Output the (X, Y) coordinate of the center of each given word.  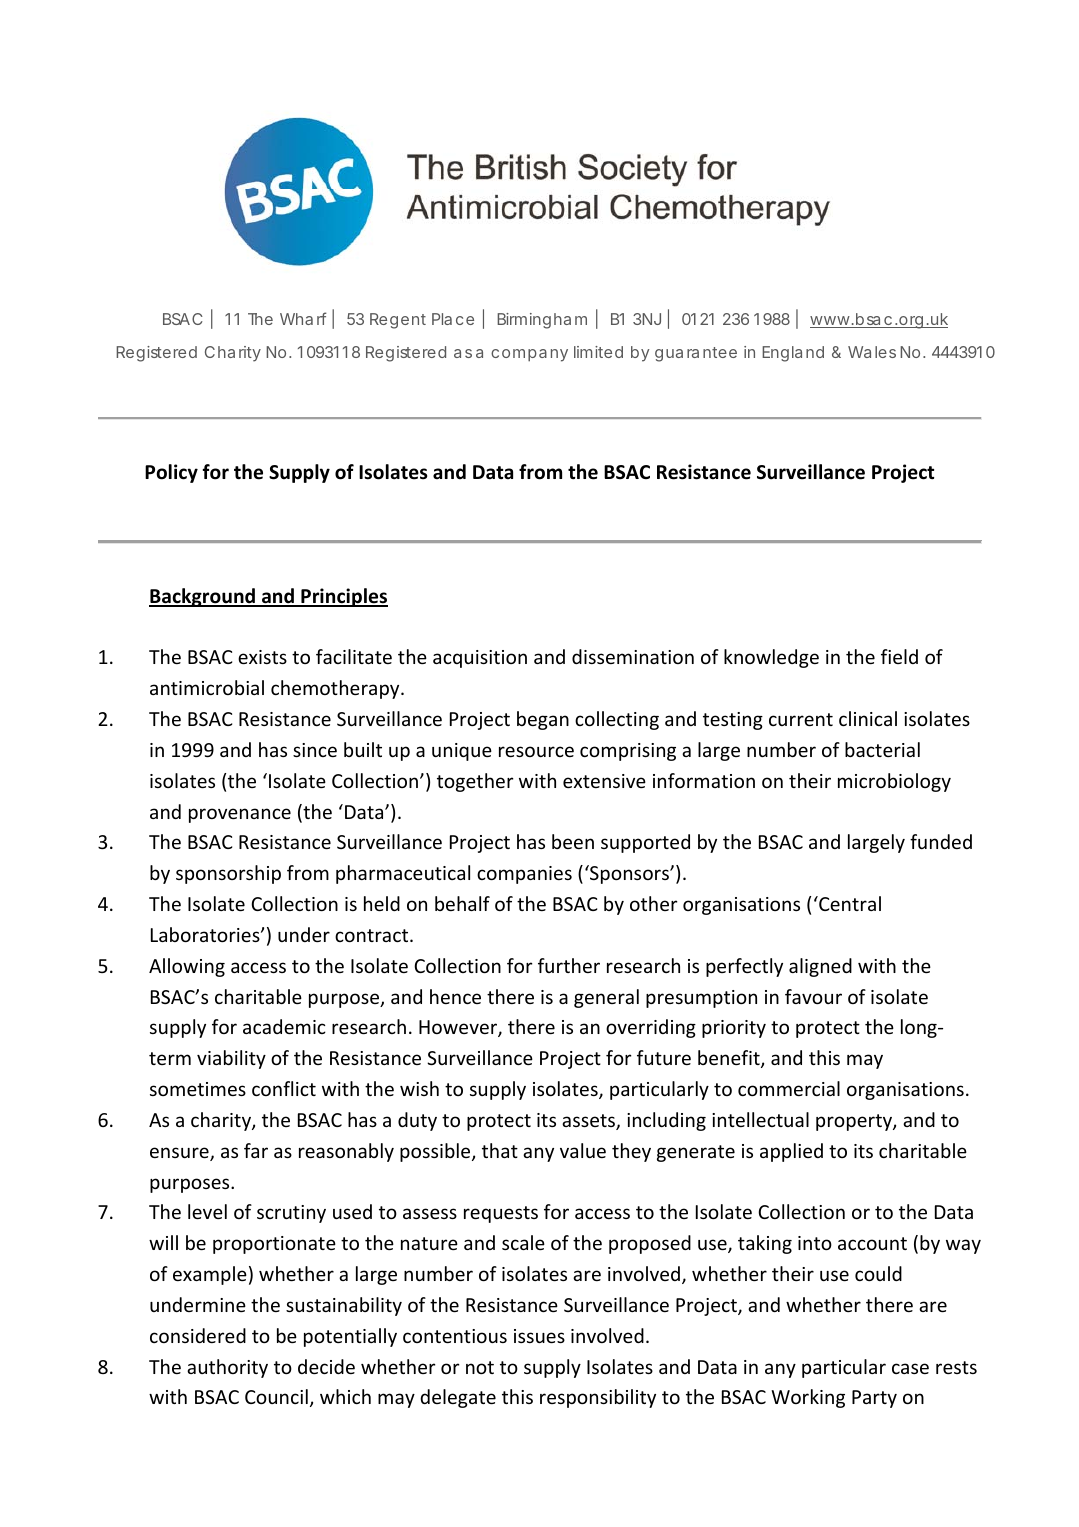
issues (539, 1336)
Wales (872, 352)
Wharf (303, 318)
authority (227, 1368)
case (910, 1368)
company (529, 355)
